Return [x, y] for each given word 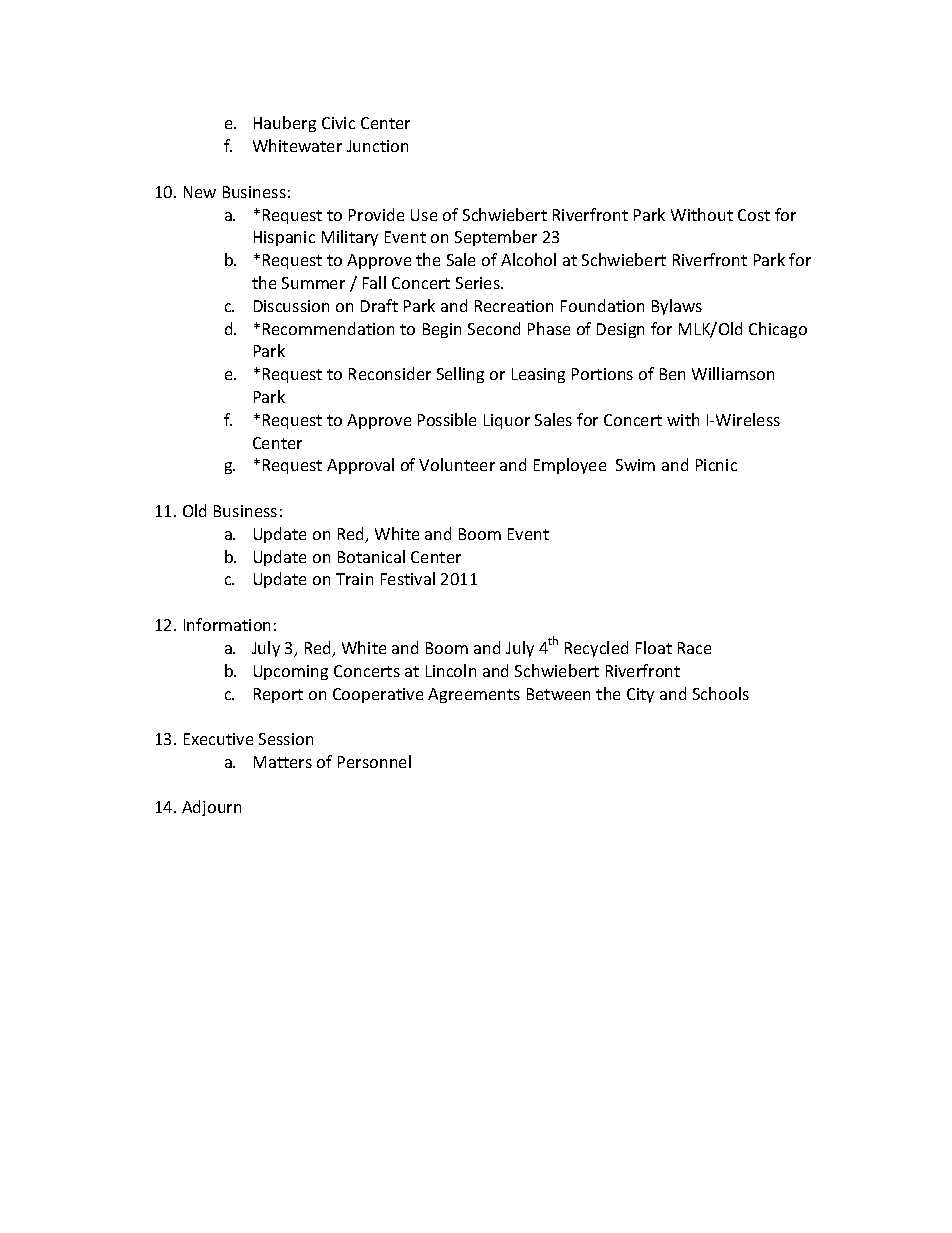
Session [286, 739]
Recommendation [328, 328]
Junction [377, 146]
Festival [408, 578]
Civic [338, 123]
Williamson [733, 373]
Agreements [474, 695]
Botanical [371, 556]
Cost [754, 215]
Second [494, 328]
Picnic [716, 465]
